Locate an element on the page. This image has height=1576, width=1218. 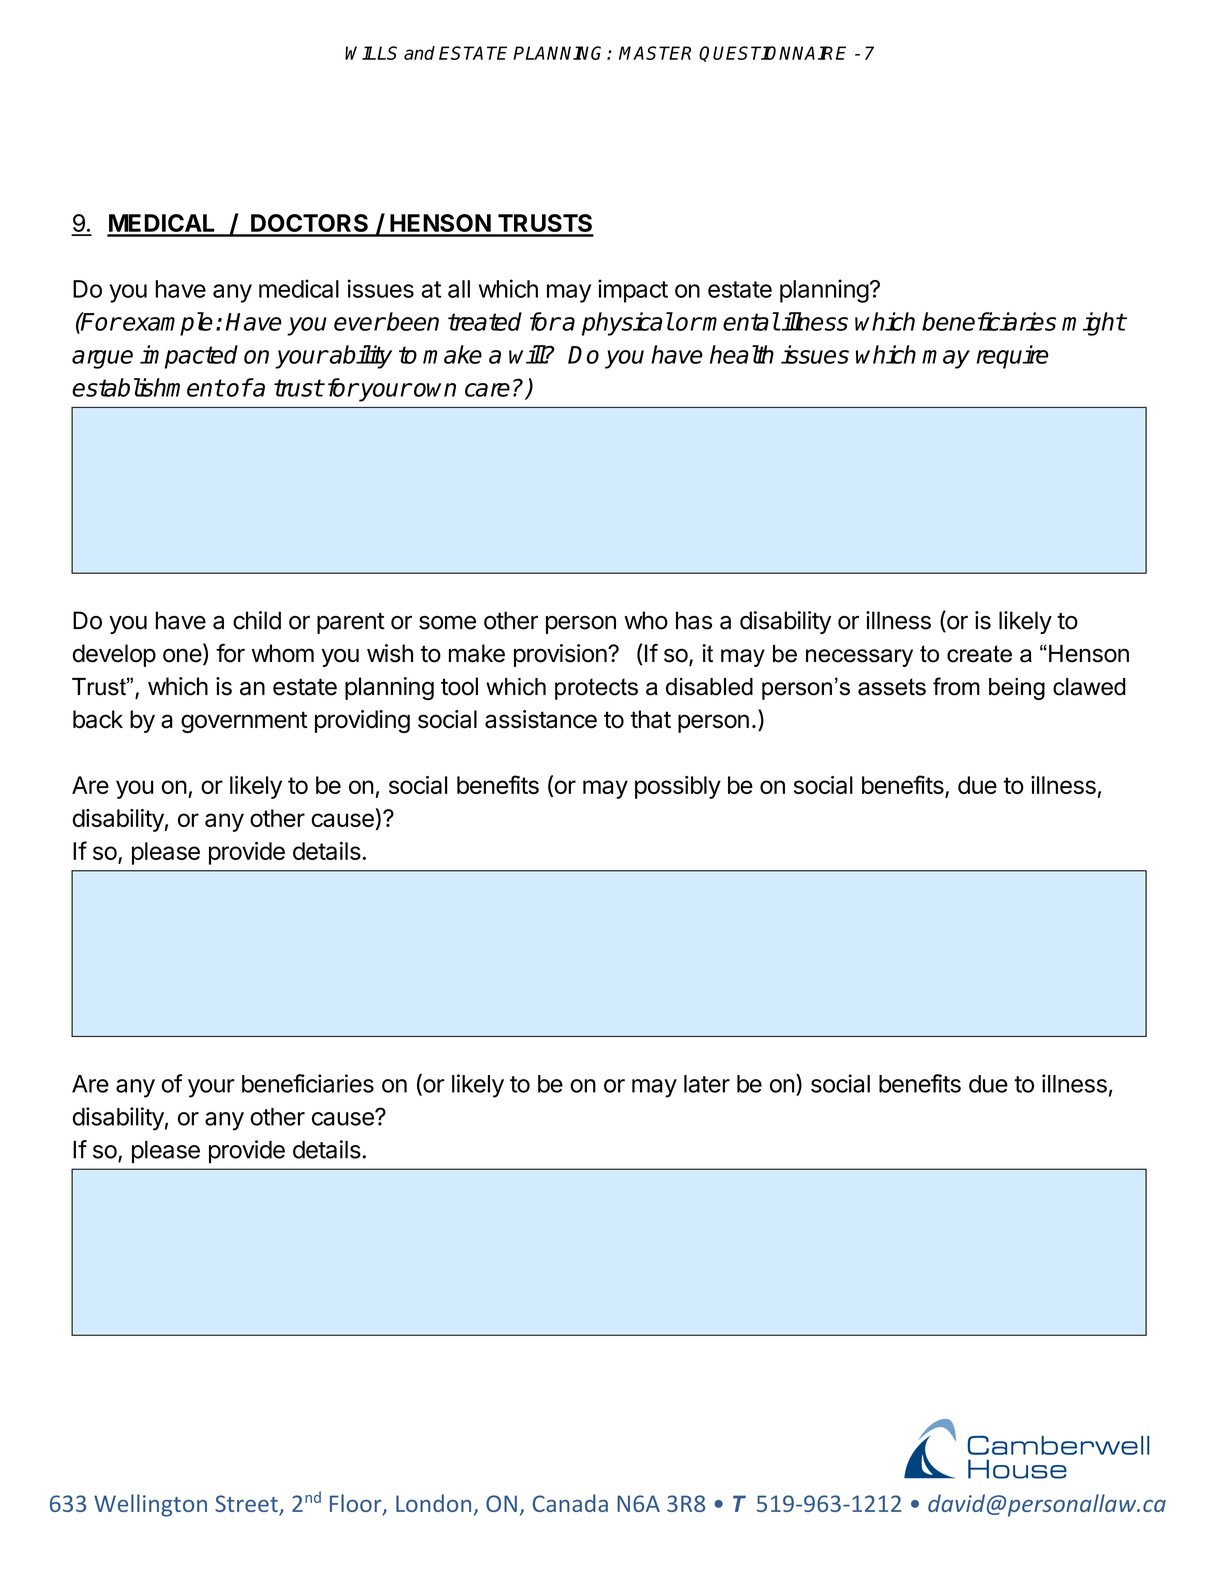
establishment is located at coordinates (148, 387).
